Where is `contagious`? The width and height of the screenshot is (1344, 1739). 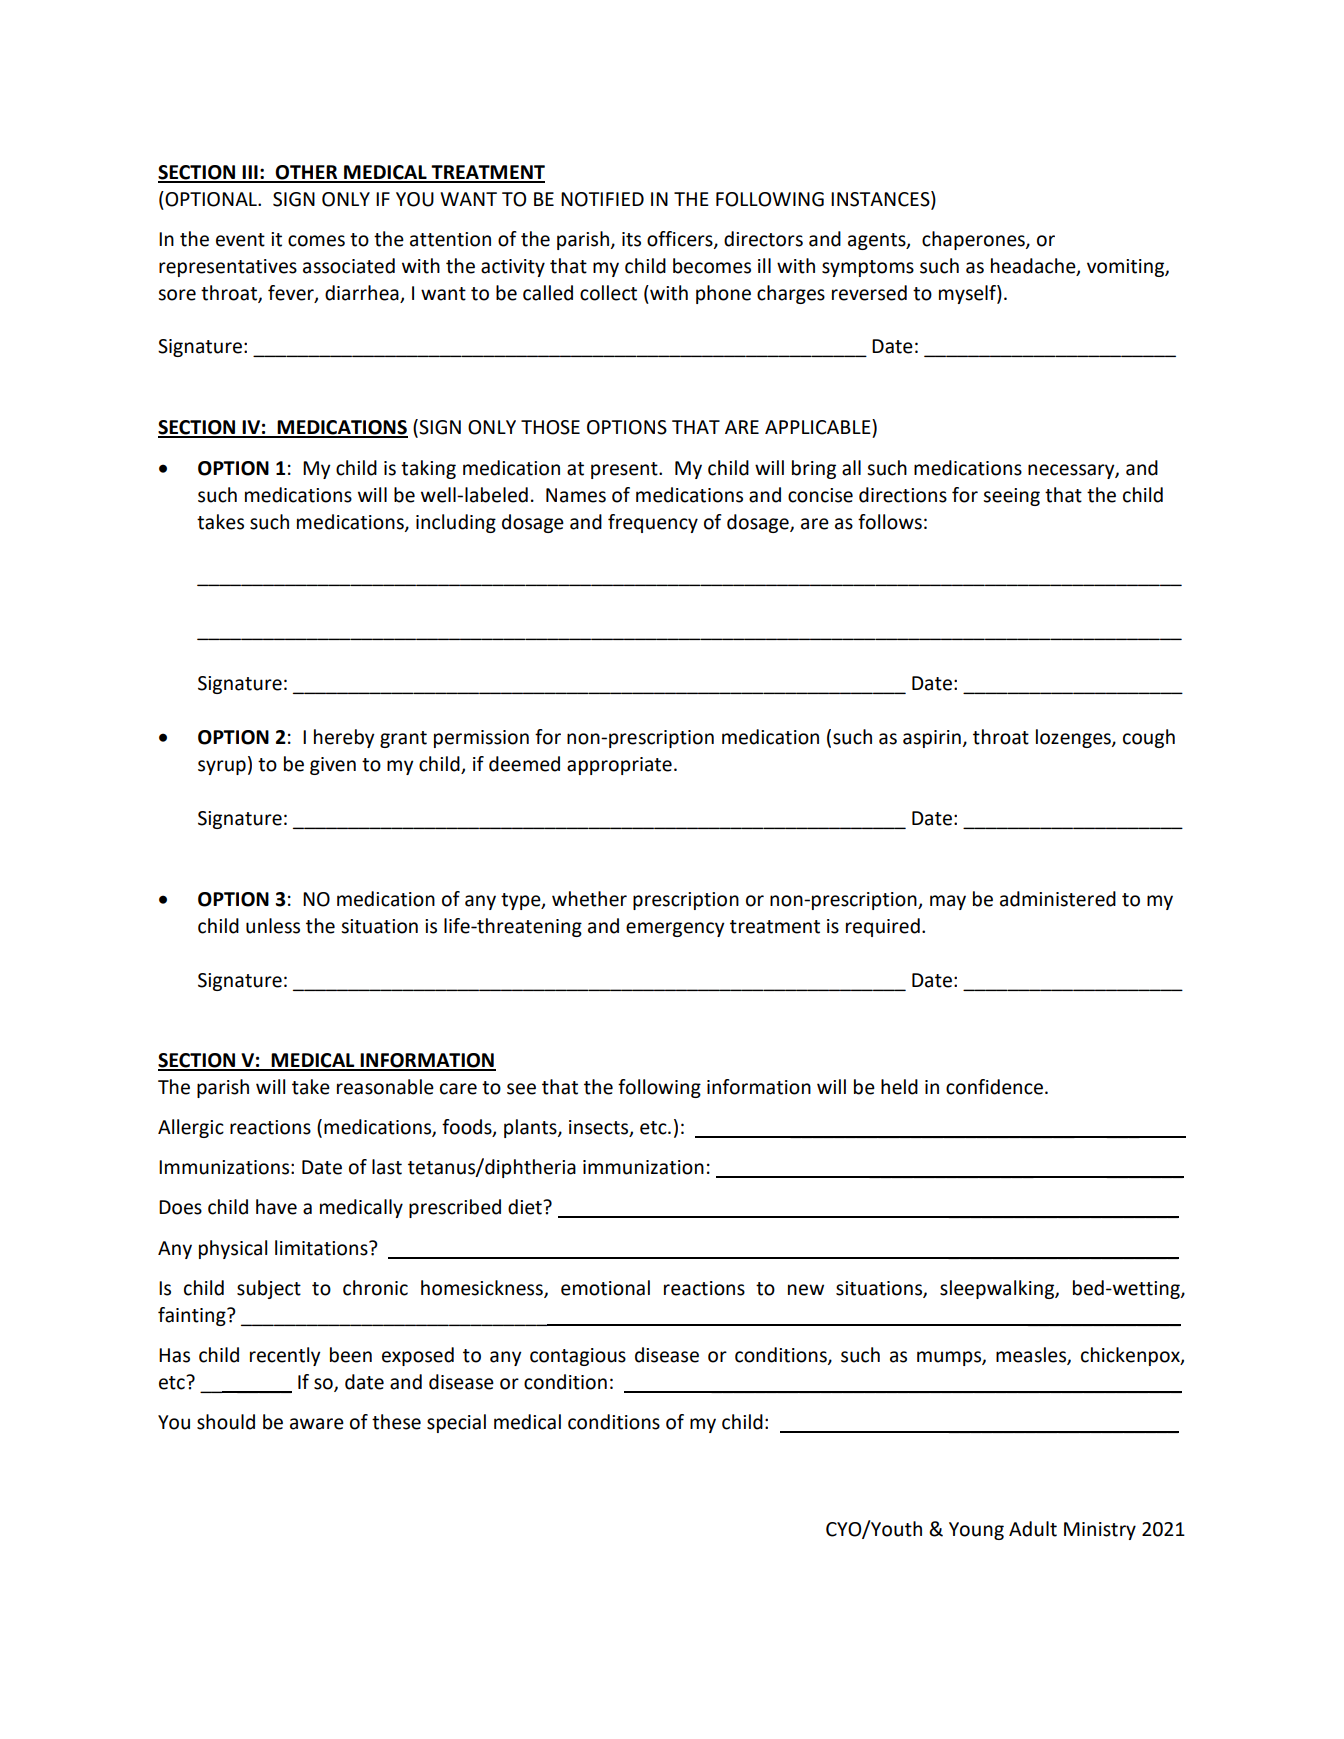
contagious is located at coordinates (578, 1357).
